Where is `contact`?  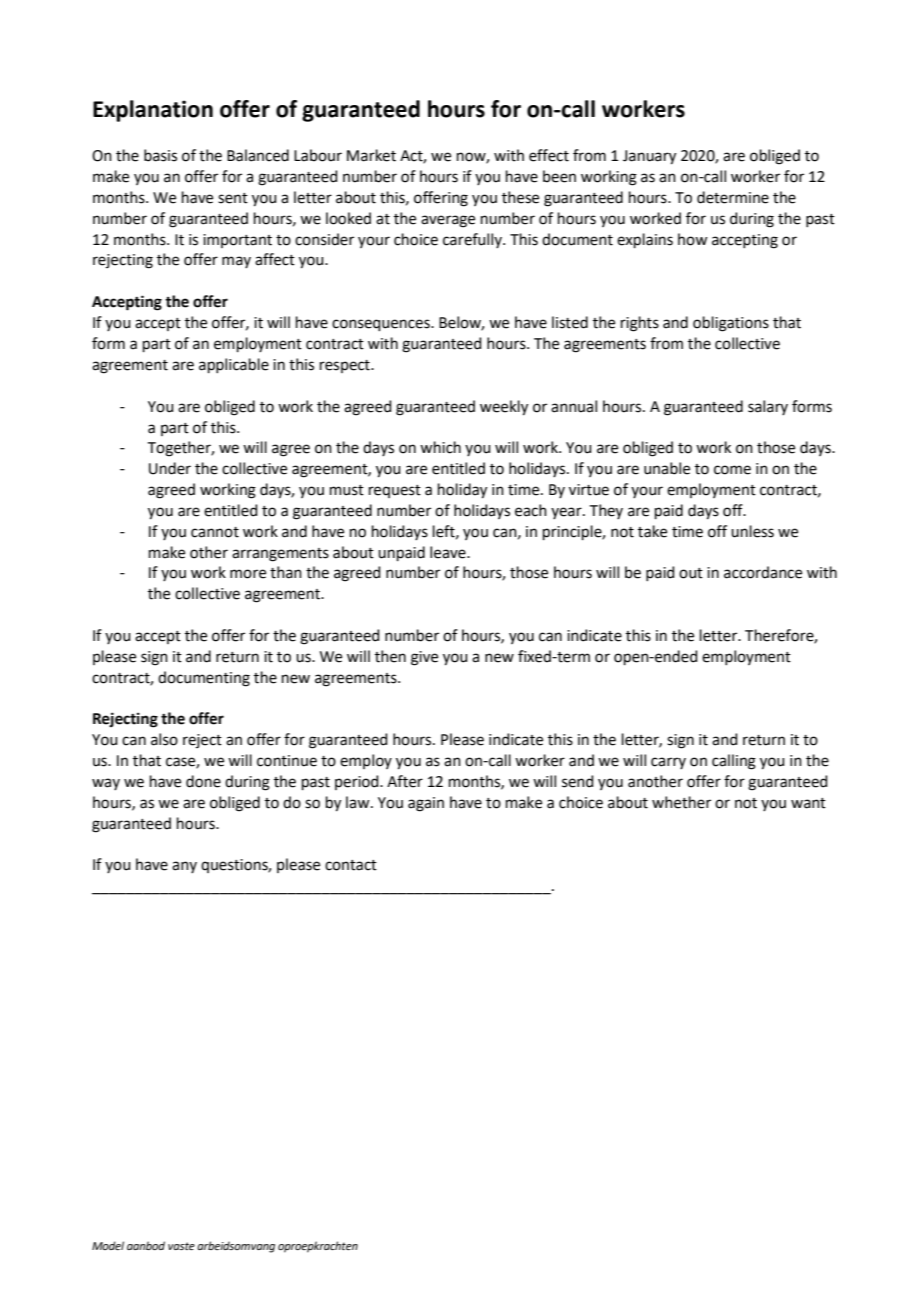
contact is located at coordinates (351, 865).
